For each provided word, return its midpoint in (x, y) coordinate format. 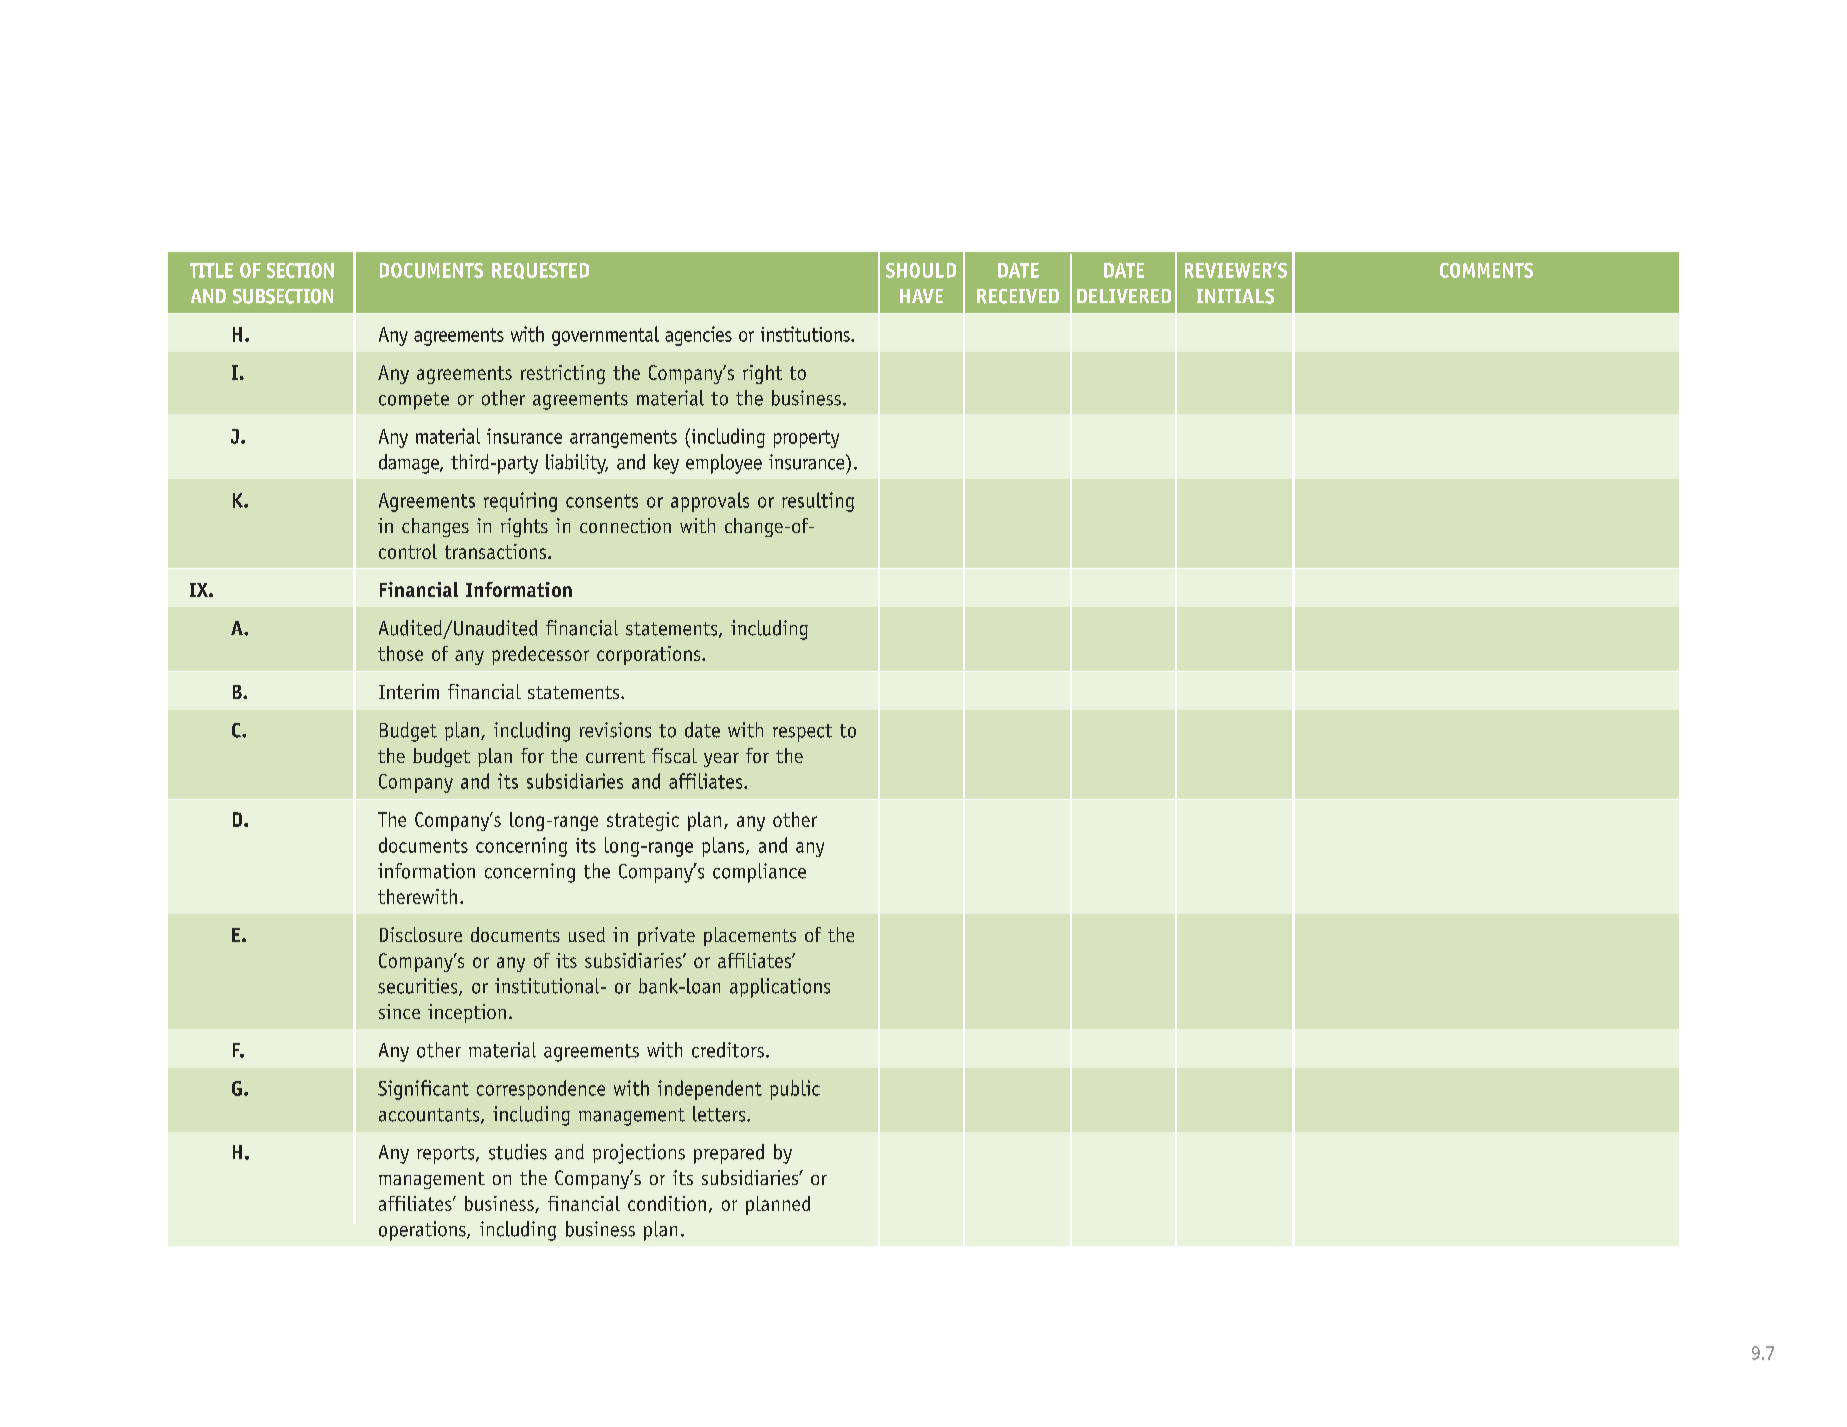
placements (750, 936)
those (400, 653)
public (795, 1090)
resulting (818, 502)
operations (423, 1231)
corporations (650, 655)
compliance (759, 873)
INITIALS (1235, 296)
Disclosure (421, 934)
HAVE (921, 296)
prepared (729, 1154)
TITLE (211, 270)
